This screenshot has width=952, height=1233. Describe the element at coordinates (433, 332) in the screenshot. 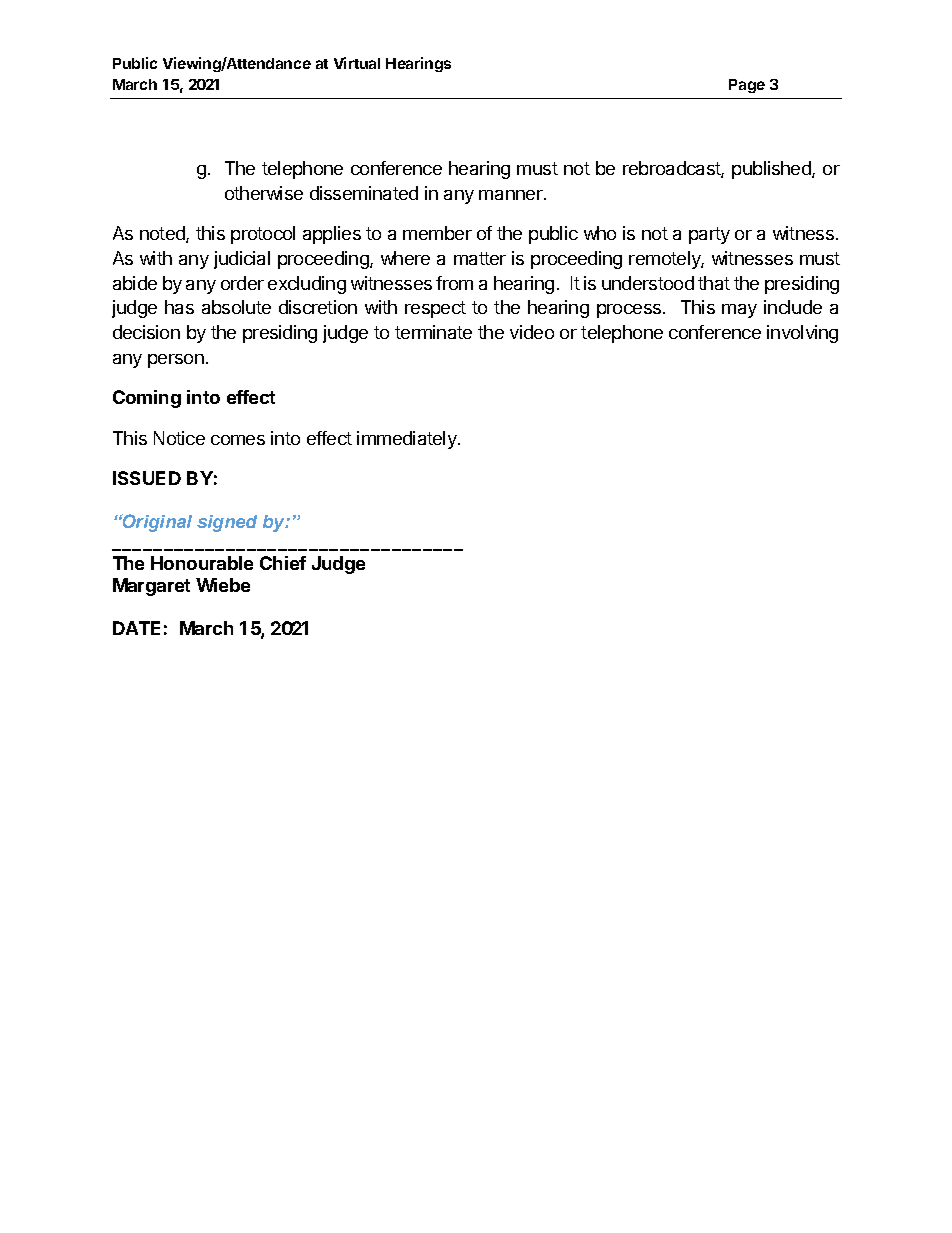

I see `terminate` at that location.
